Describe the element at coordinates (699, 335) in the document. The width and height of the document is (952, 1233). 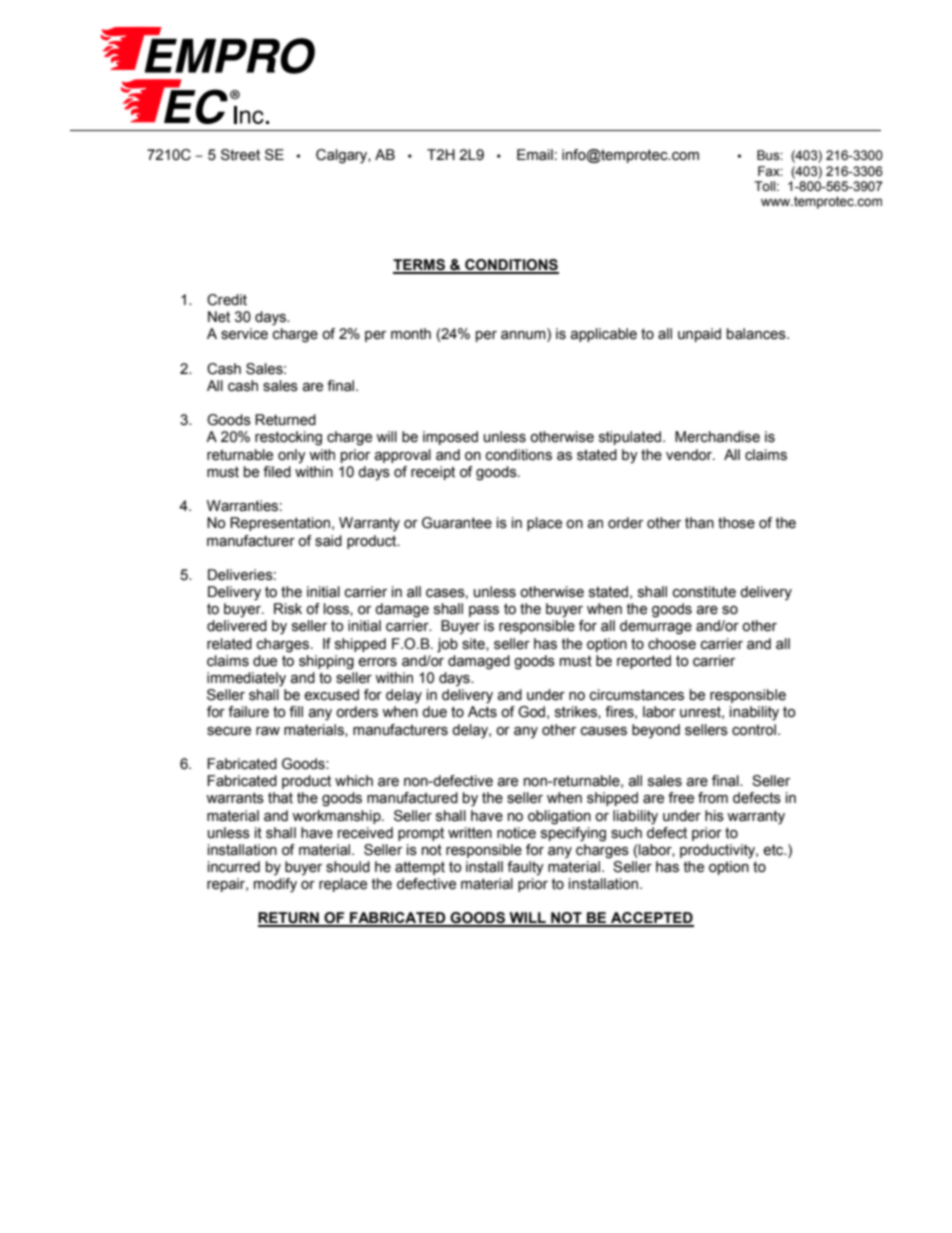
I see `unpaid` at that location.
